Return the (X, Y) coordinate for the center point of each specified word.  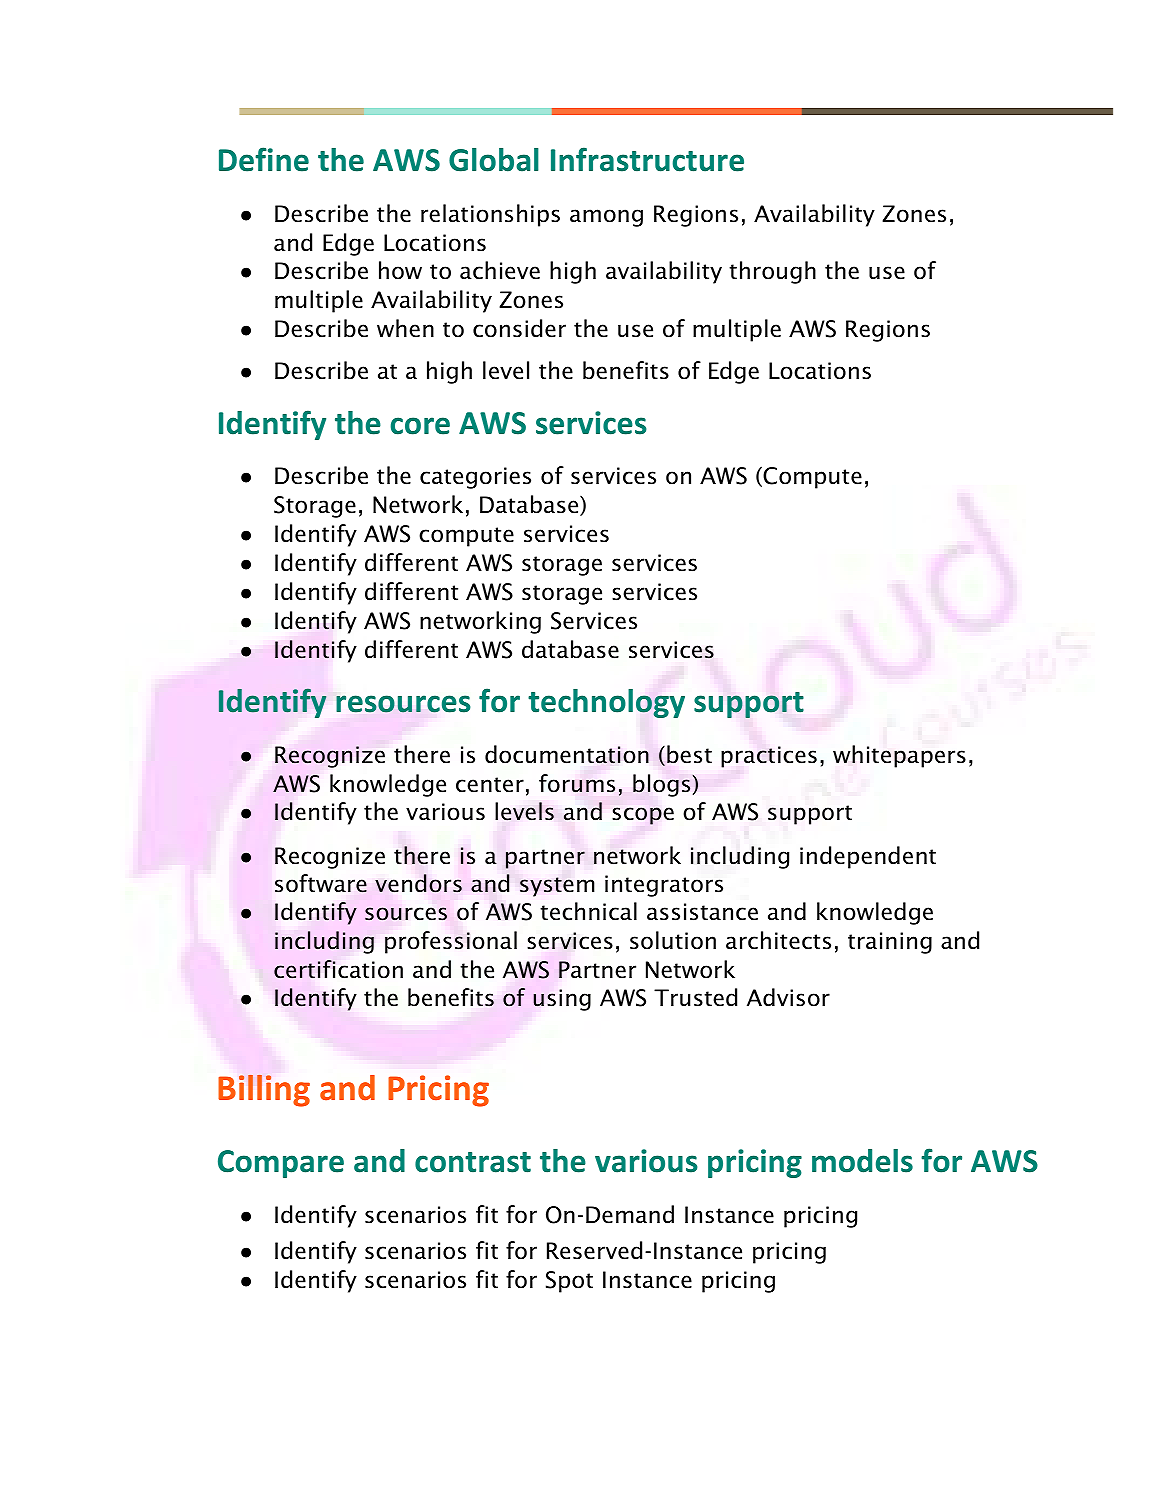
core (420, 426)
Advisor (788, 997)
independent (868, 857)
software (321, 883)
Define (264, 159)
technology (606, 703)
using (562, 1000)
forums (577, 783)
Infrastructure (647, 159)
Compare (281, 1164)
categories (475, 478)
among (606, 218)
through (772, 272)
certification (338, 969)
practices (769, 757)
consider (519, 328)
